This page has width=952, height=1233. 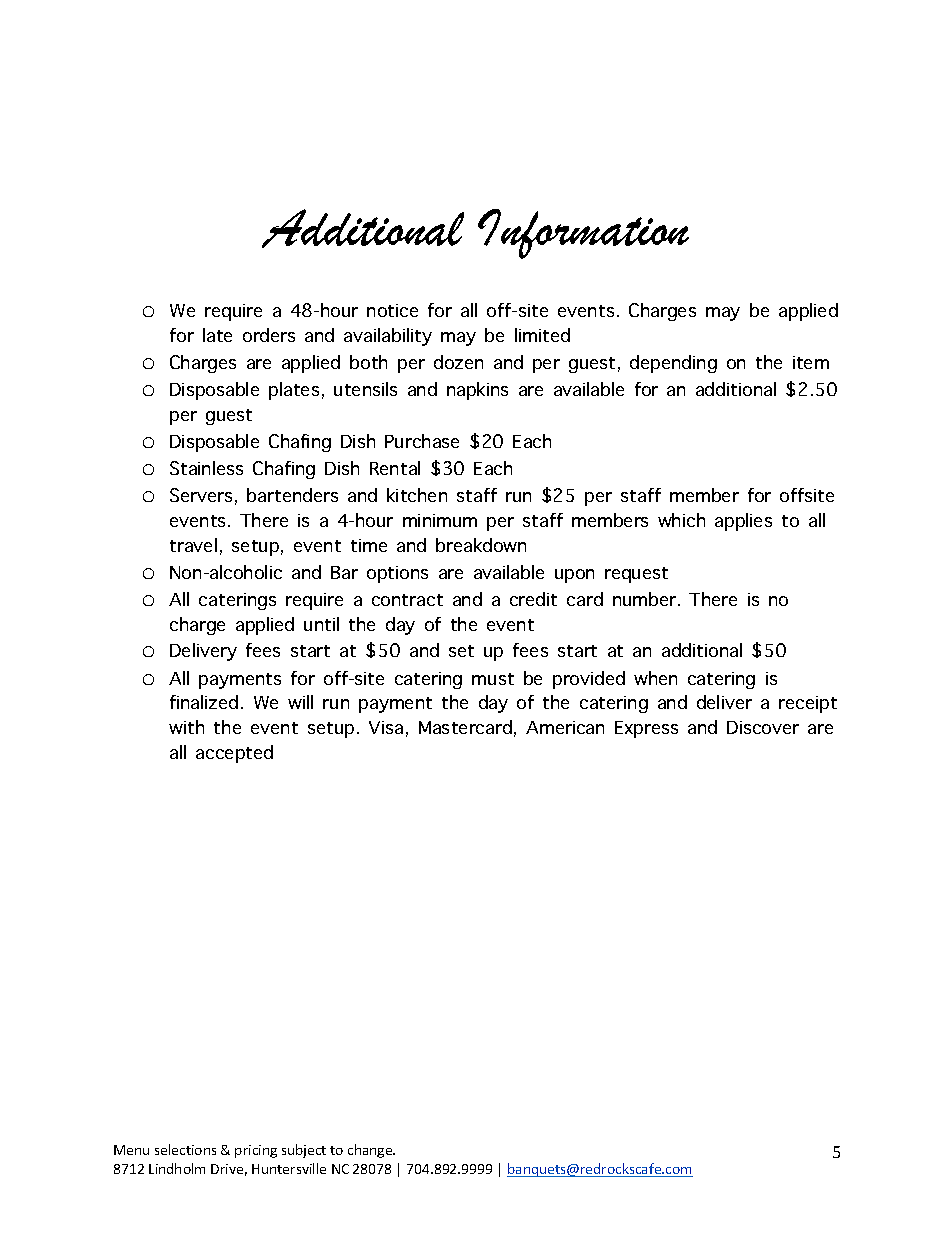 I want to click on must, so click(x=493, y=679).
